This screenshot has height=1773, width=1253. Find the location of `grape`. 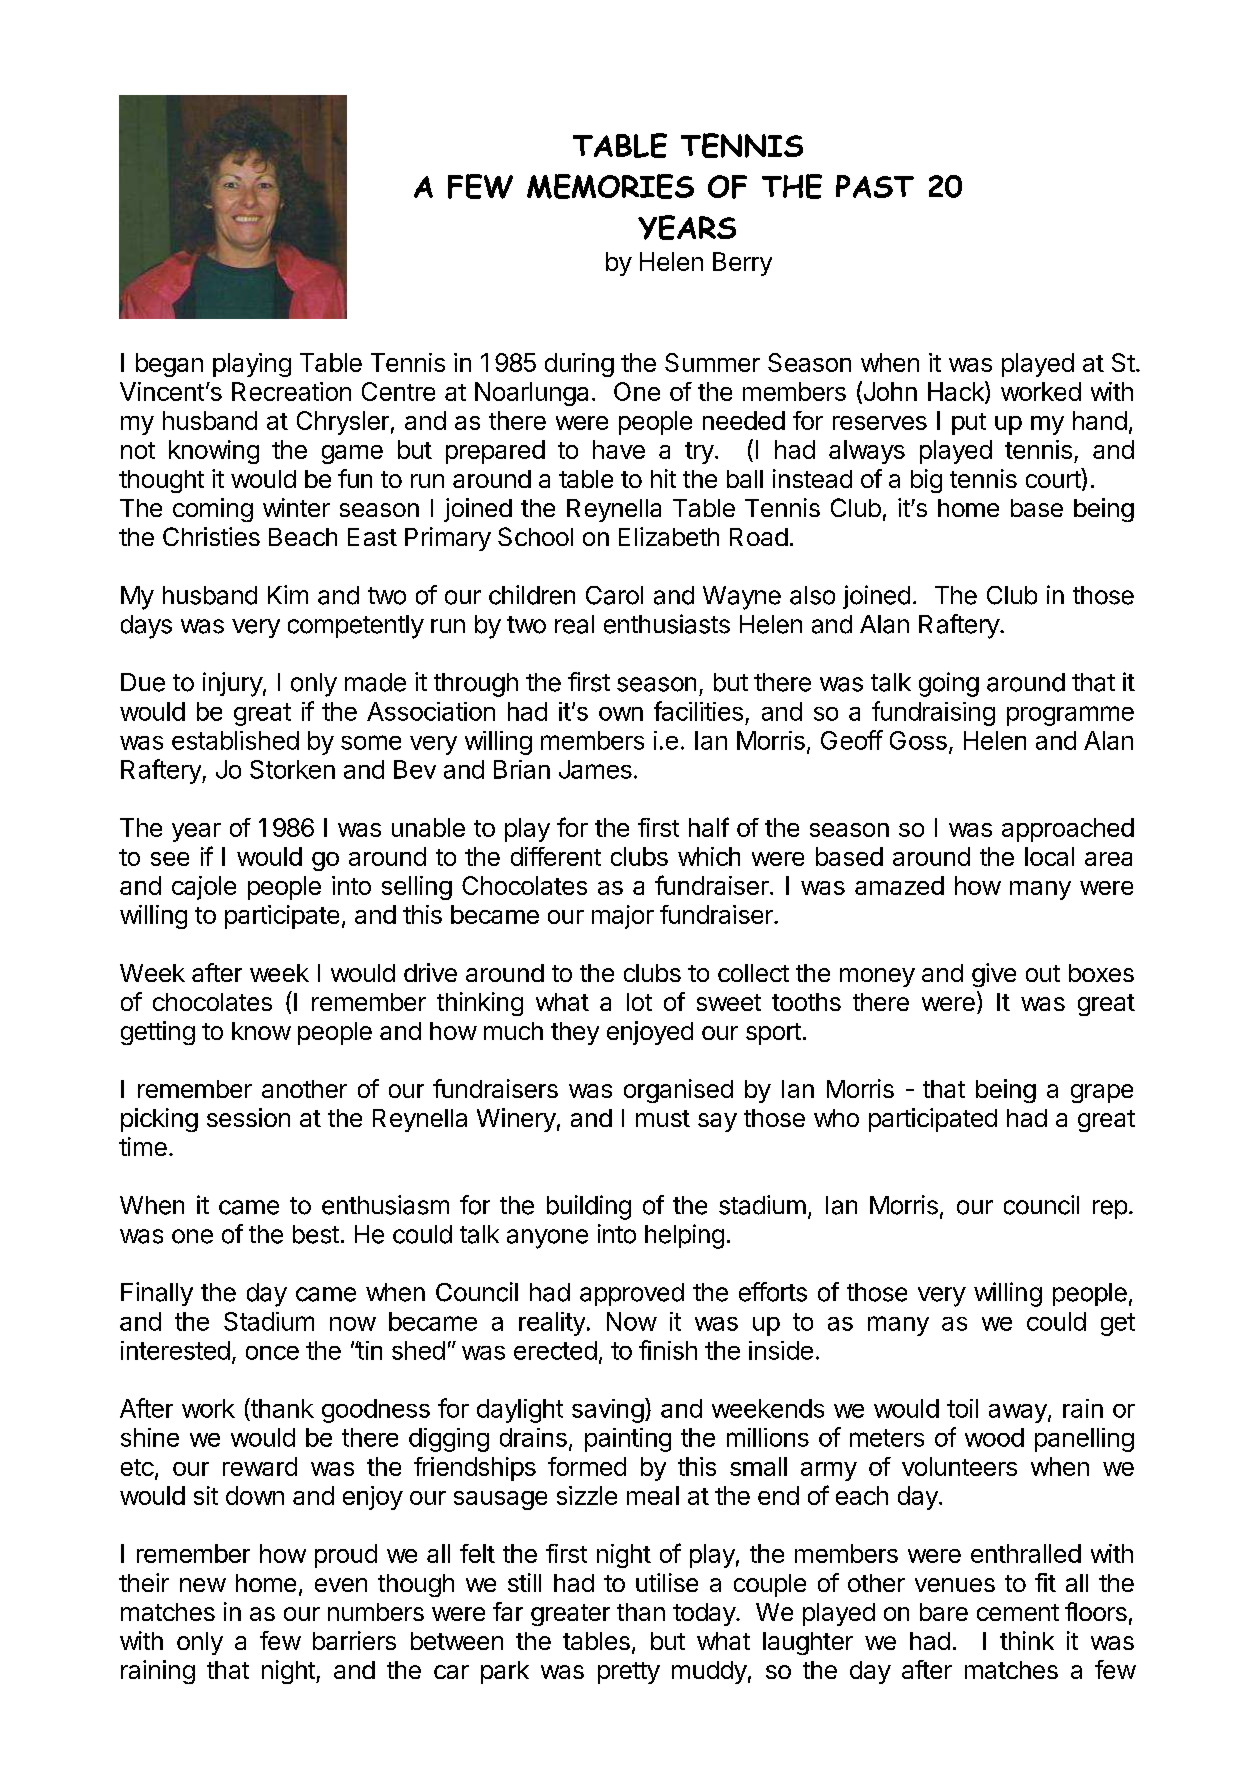

grape is located at coordinates (1102, 1093).
